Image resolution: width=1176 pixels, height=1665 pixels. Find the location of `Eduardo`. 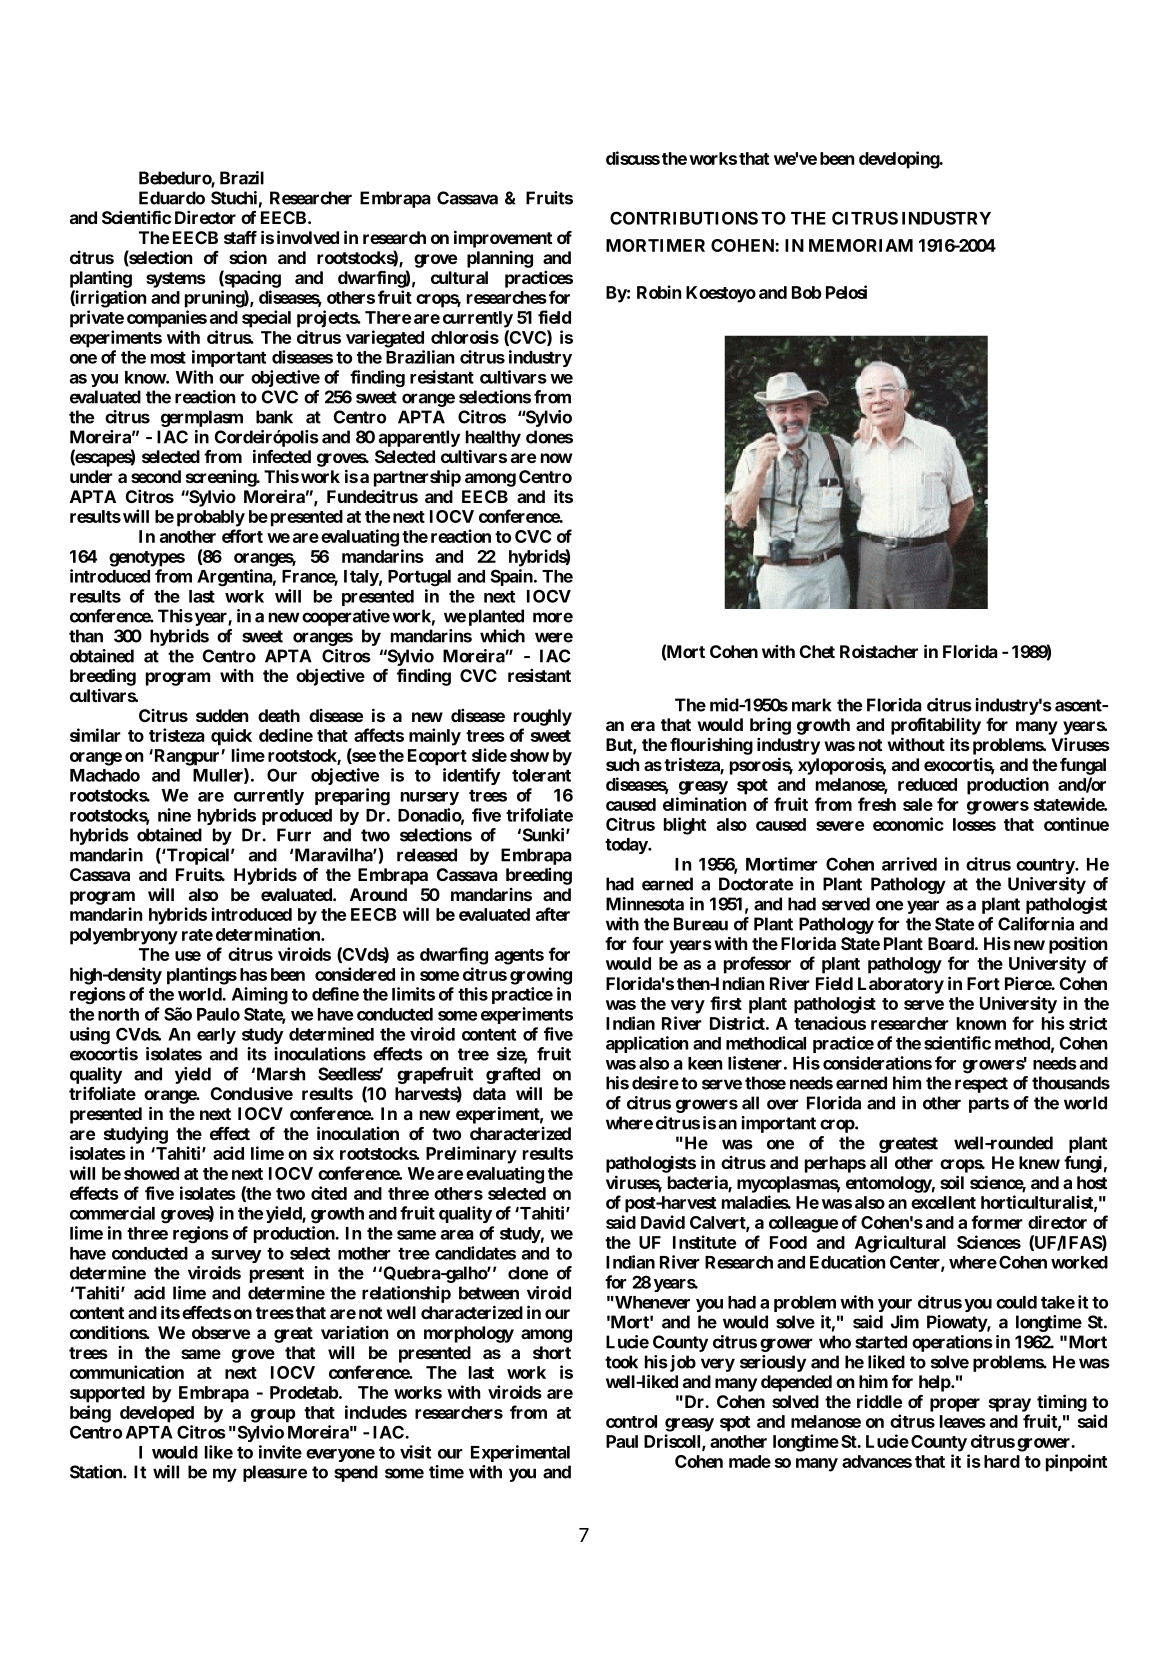

Eduardo is located at coordinates (172, 198).
